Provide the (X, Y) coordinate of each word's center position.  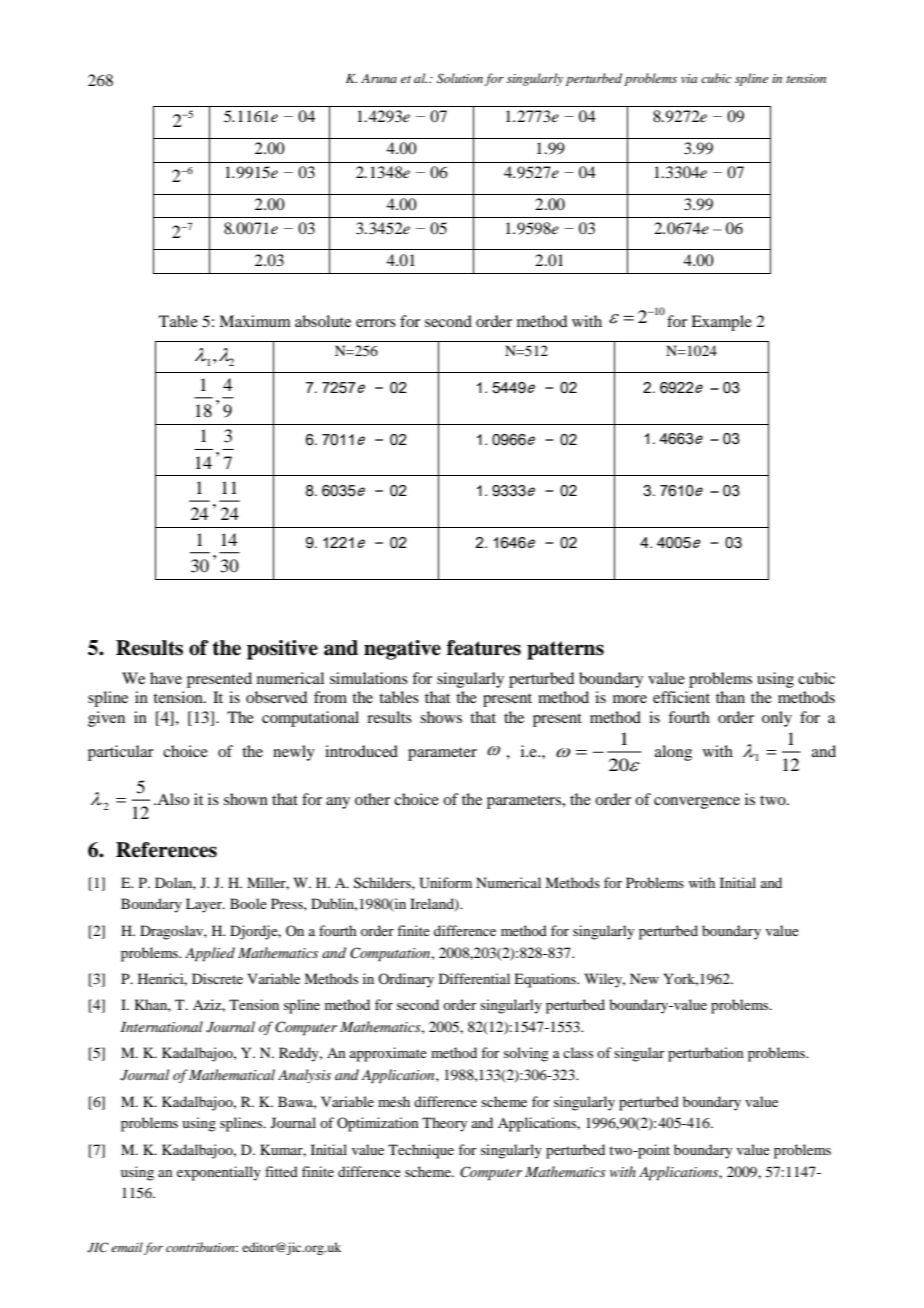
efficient (681, 697)
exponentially (219, 1173)
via (689, 78)
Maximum (255, 321)
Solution (460, 78)
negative (402, 650)
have (166, 678)
